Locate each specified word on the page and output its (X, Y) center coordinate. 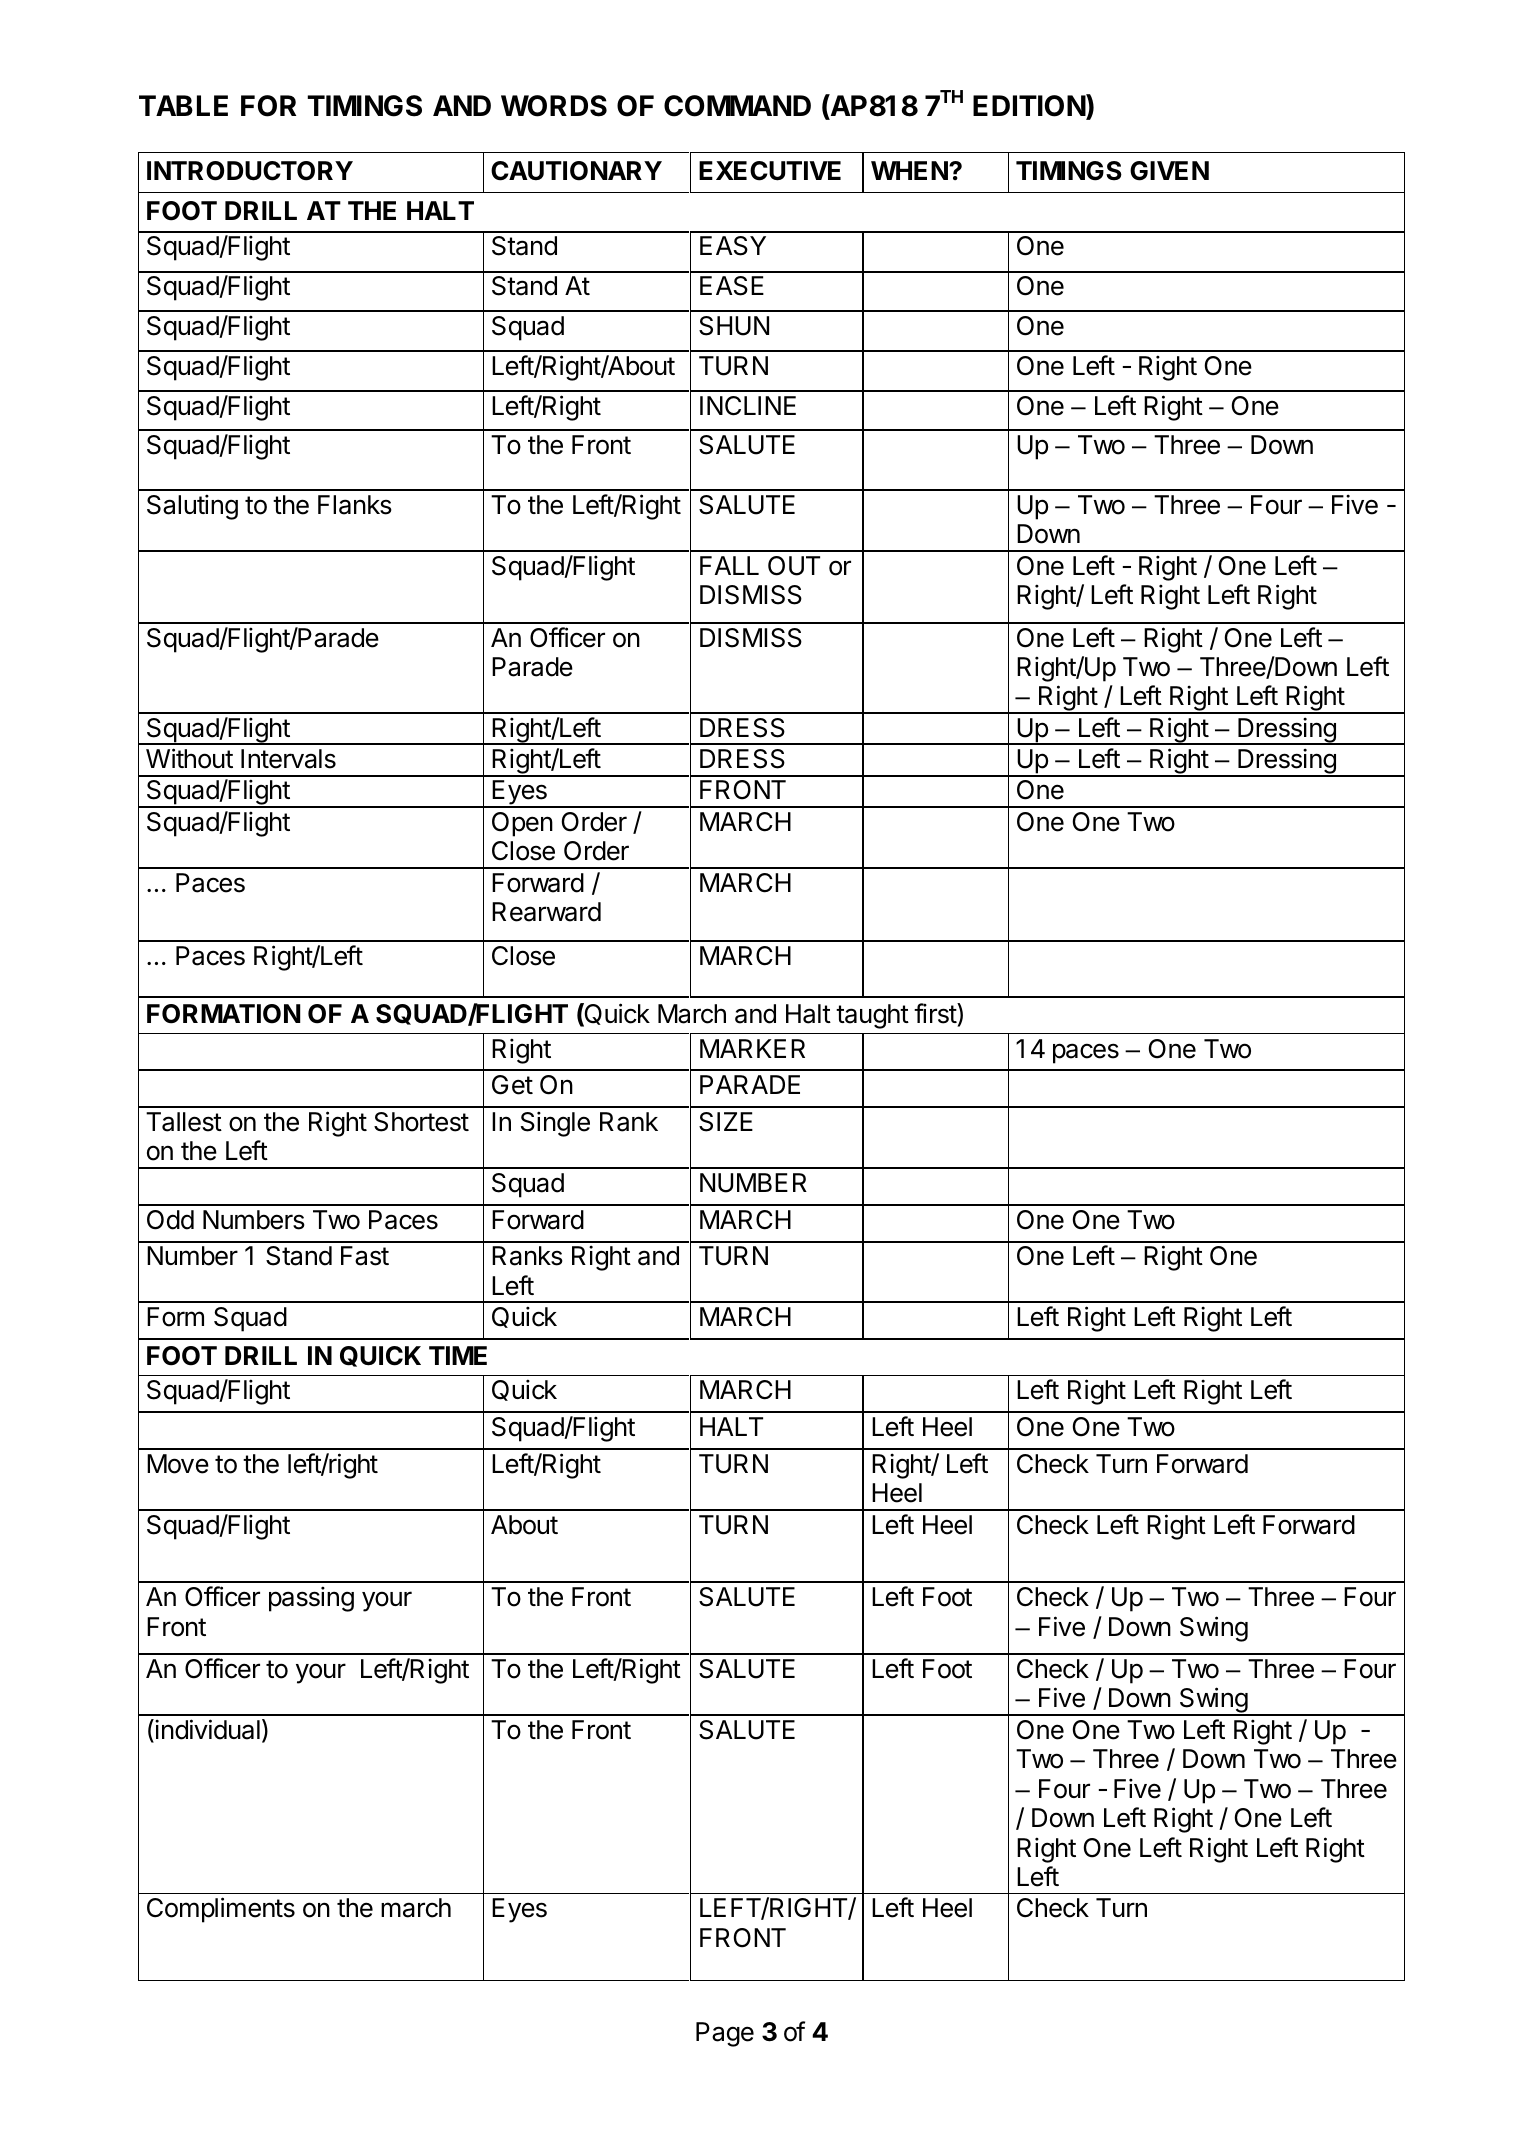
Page (725, 2034)
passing (311, 1599)
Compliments (221, 1910)
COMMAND (737, 106)
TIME (458, 1355)
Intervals (288, 759)
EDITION (1030, 106)
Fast (365, 1256)
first (936, 1013)
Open (522, 824)
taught (872, 1016)
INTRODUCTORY (250, 171)
